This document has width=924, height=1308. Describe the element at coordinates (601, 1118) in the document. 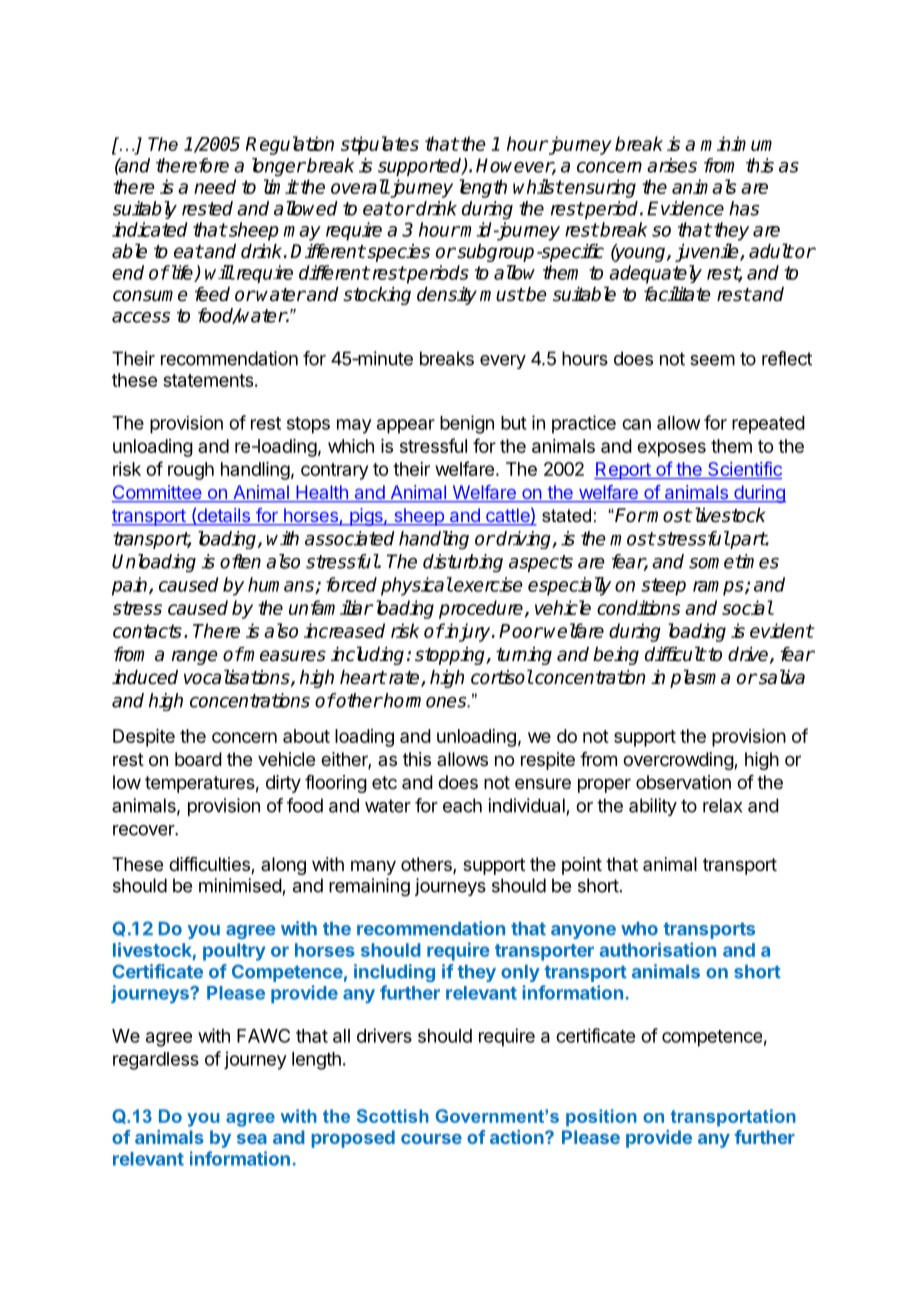

I see `position` at that location.
